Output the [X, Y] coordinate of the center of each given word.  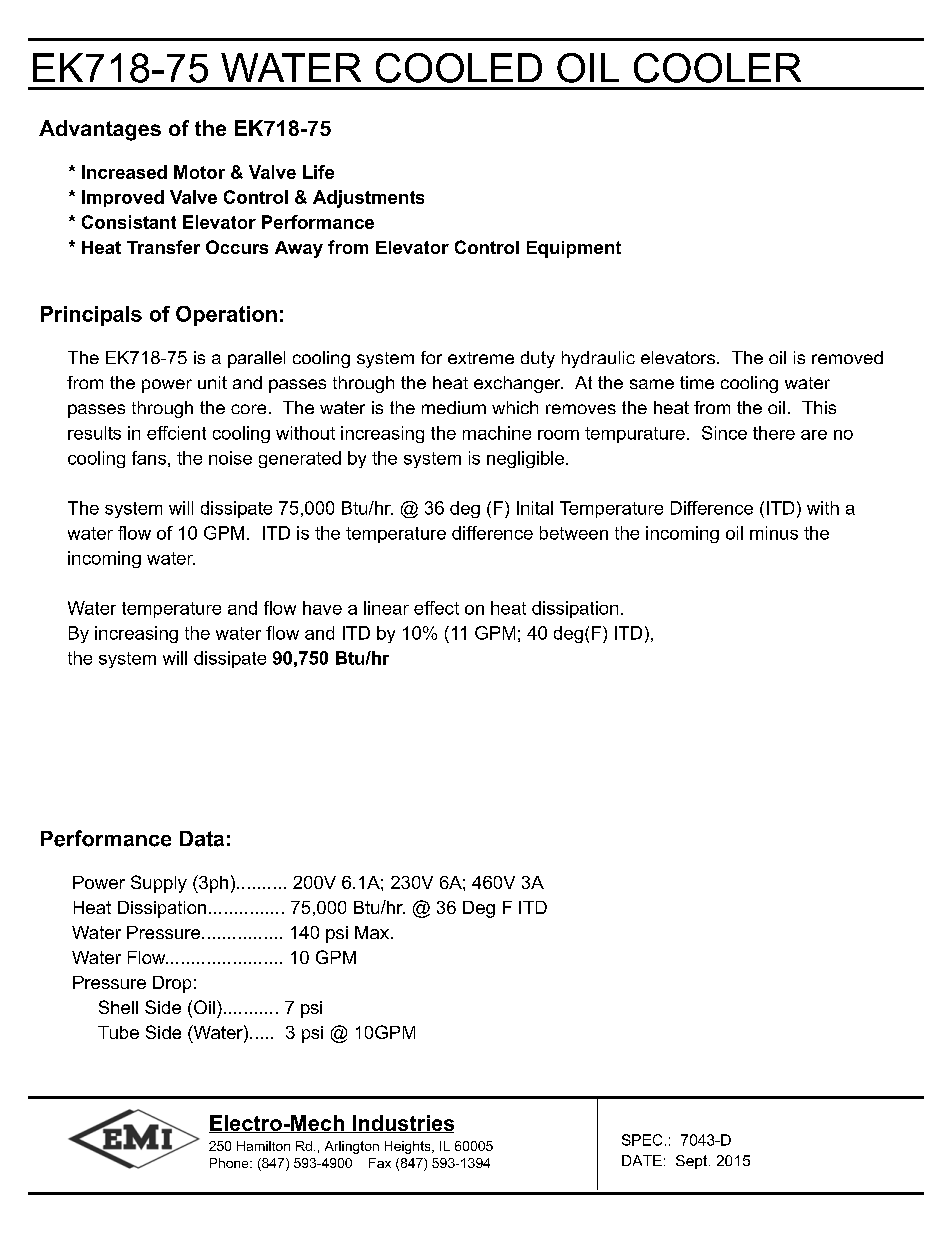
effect [436, 608]
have [322, 608]
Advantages [100, 130]
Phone [230, 1163]
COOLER [717, 68]
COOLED [459, 68]
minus [774, 533]
